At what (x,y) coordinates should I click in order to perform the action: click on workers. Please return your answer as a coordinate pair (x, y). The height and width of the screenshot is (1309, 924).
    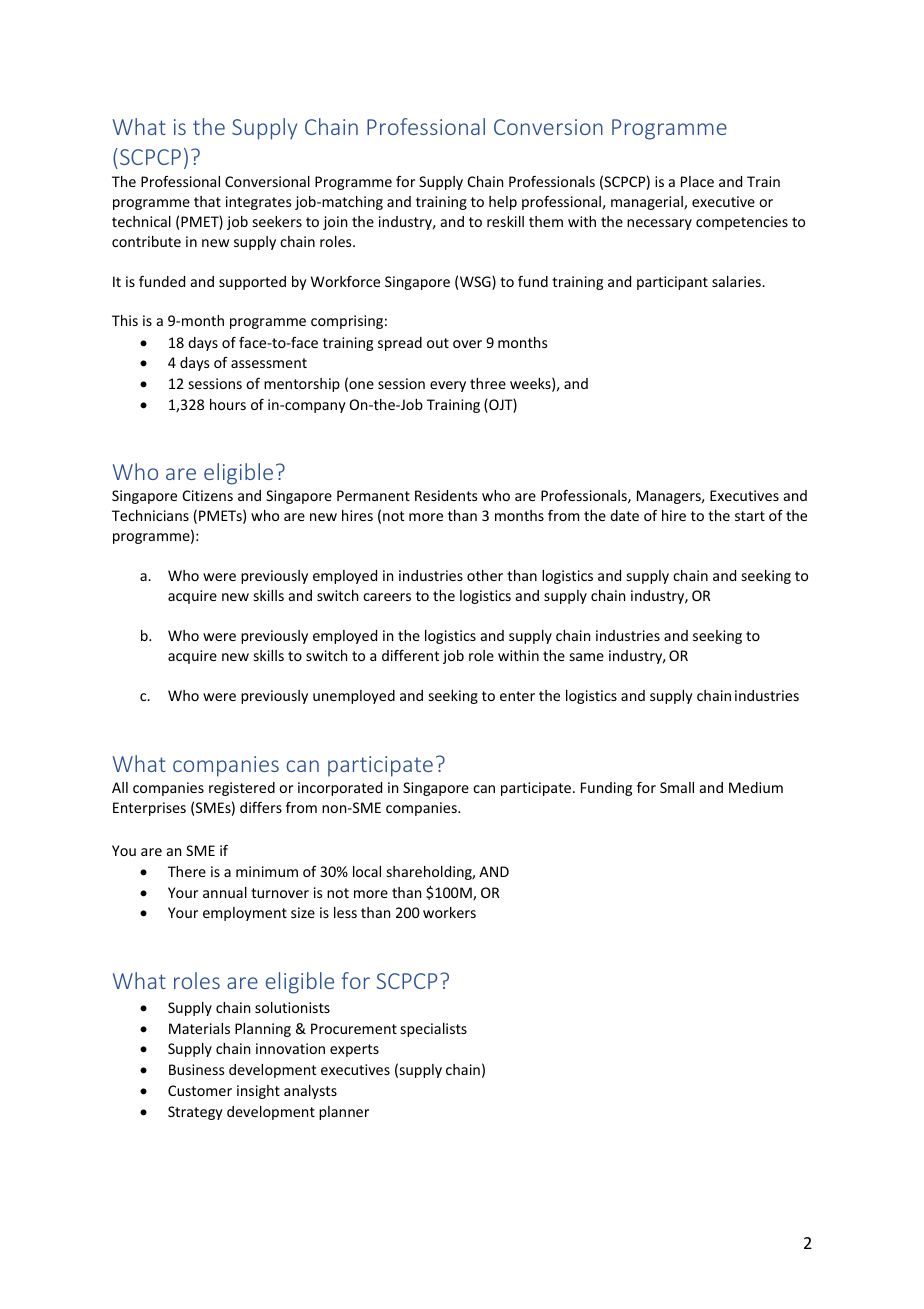
    Looking at the image, I should click on (449, 912).
